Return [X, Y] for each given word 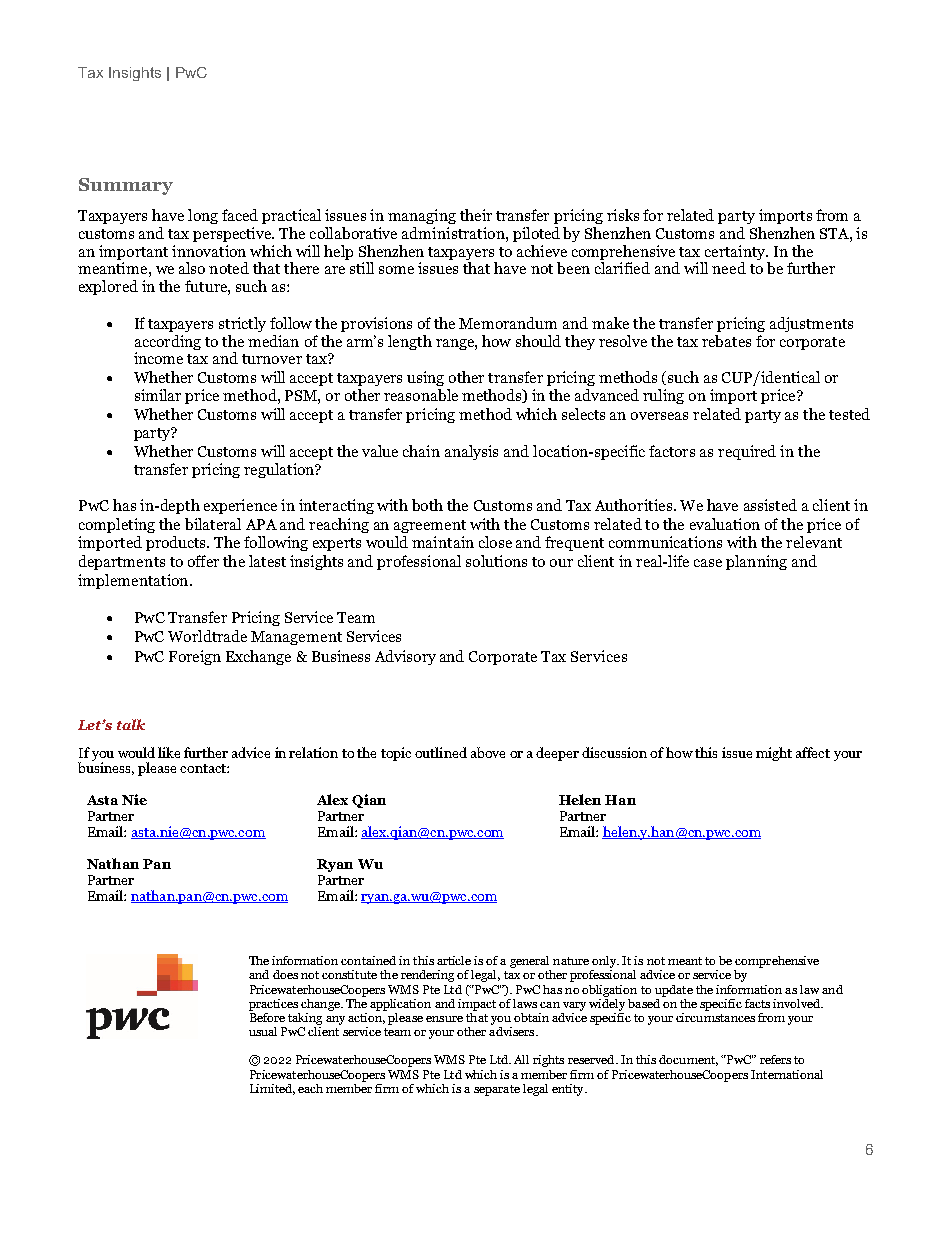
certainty [735, 254]
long [203, 216]
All [521, 1059]
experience [240, 506]
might [774, 754]
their [476, 215]
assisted [770, 505]
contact [204, 768]
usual [263, 1031]
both [427, 505]
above [488, 752]
